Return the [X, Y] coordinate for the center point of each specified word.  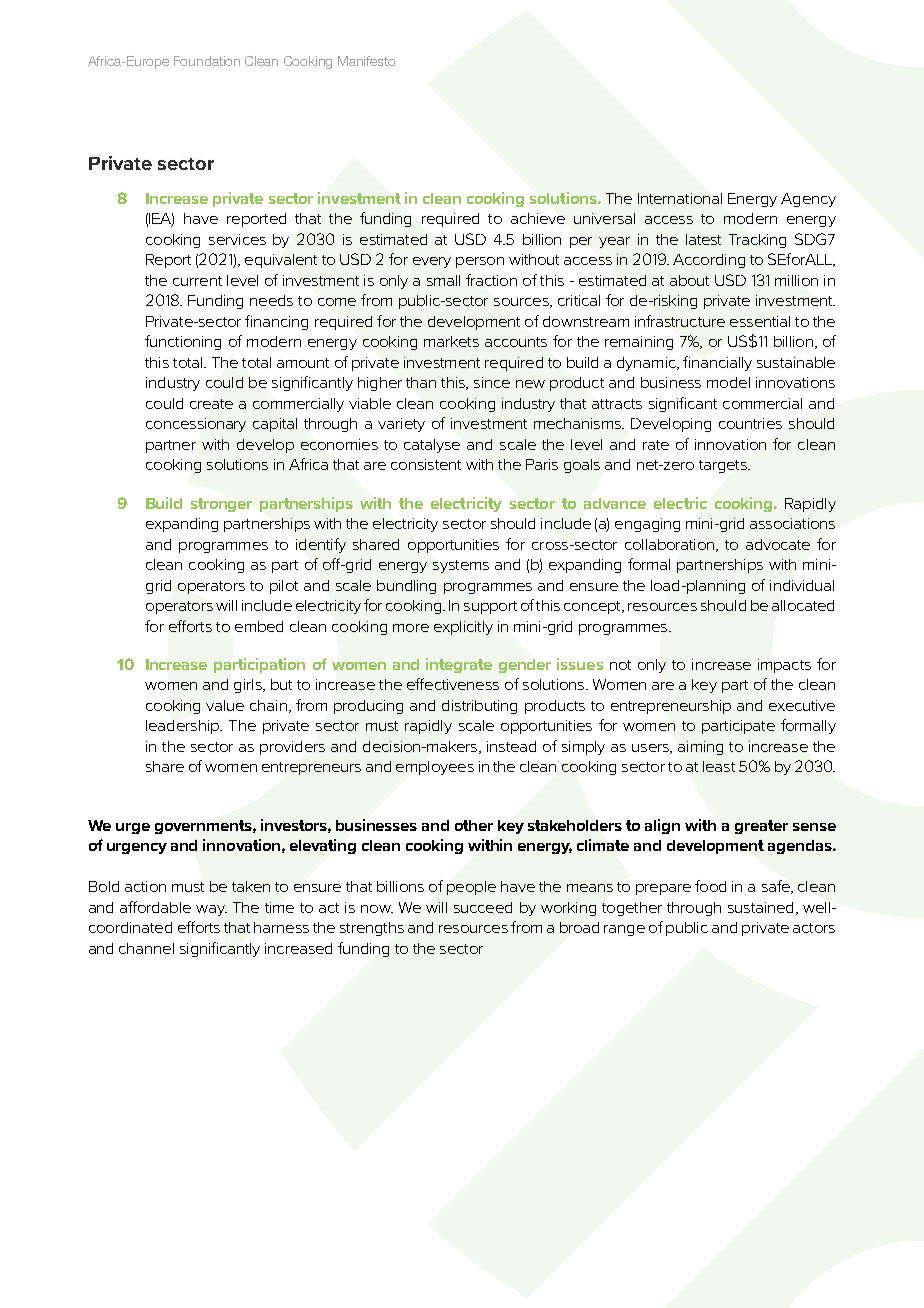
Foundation [207, 61]
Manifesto [366, 61]
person [480, 262]
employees [435, 768]
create [211, 404]
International [680, 198]
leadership [183, 727]
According [709, 261]
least [719, 766]
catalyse [432, 446]
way [211, 910]
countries [750, 423]
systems [461, 566]
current [197, 281]
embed [259, 626]
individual [802, 585]
